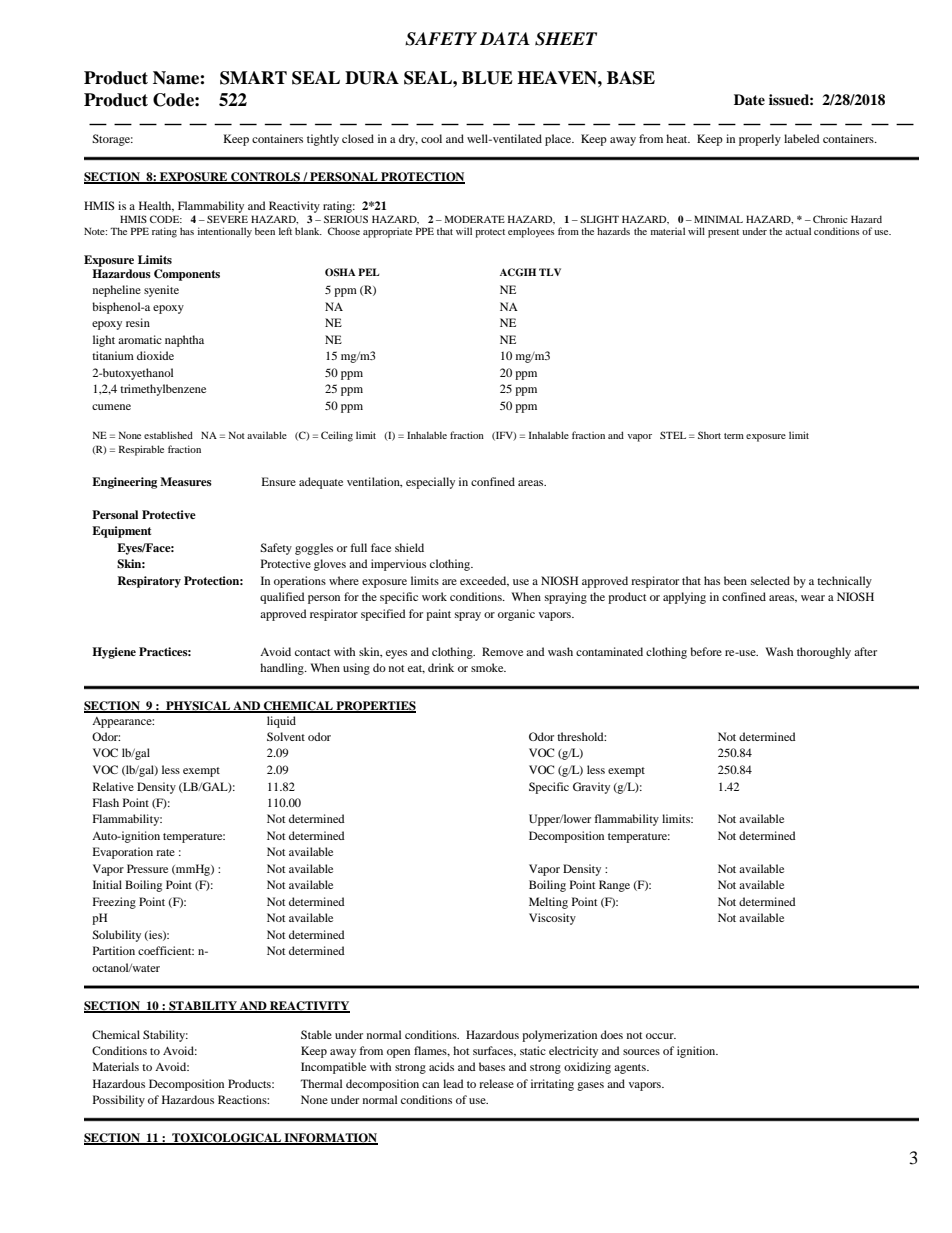 This screenshot has height=1233, width=952. Describe the element at coordinates (177, 78) in the screenshot. I see `Name` at that location.
